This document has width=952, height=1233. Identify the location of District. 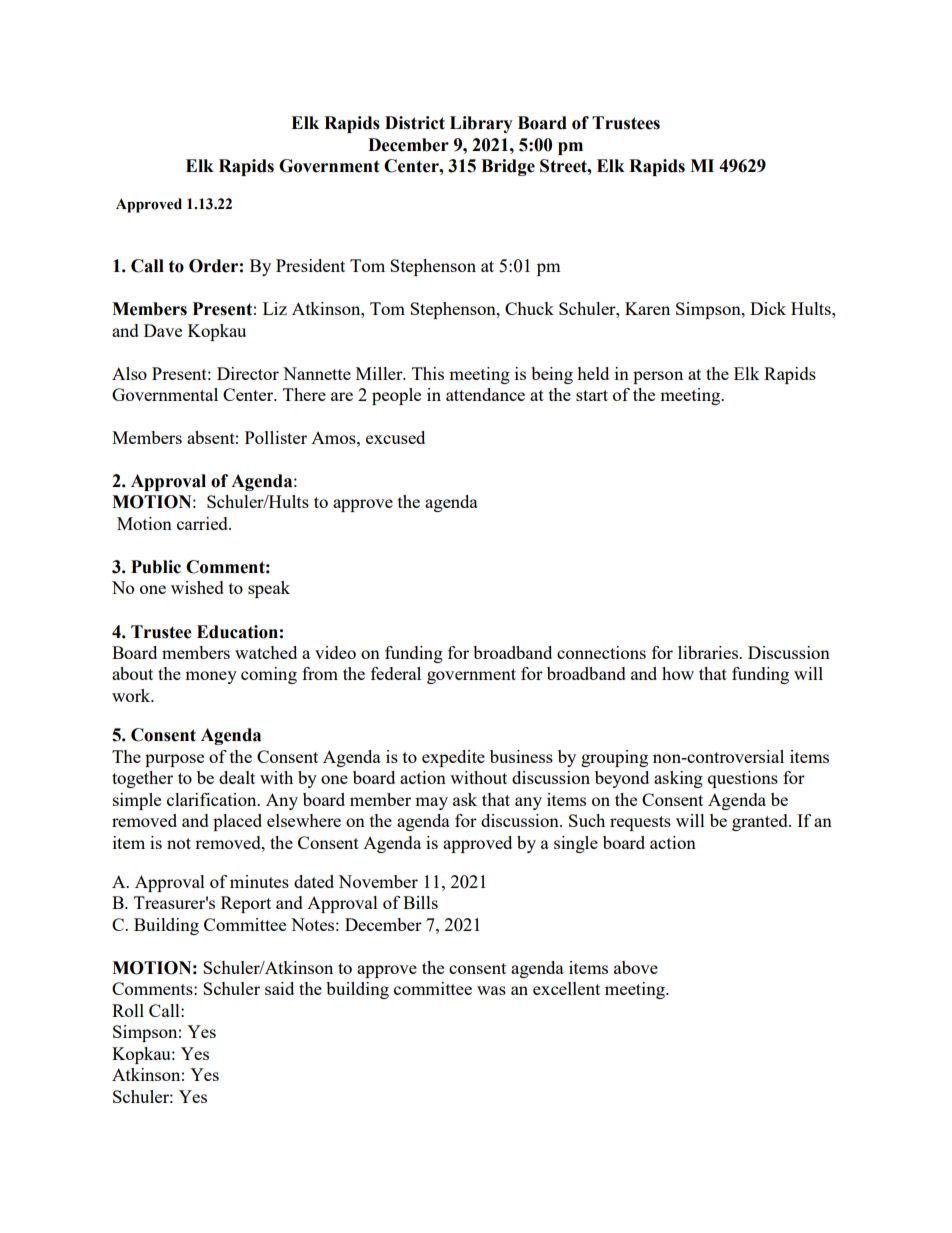
(415, 123).
